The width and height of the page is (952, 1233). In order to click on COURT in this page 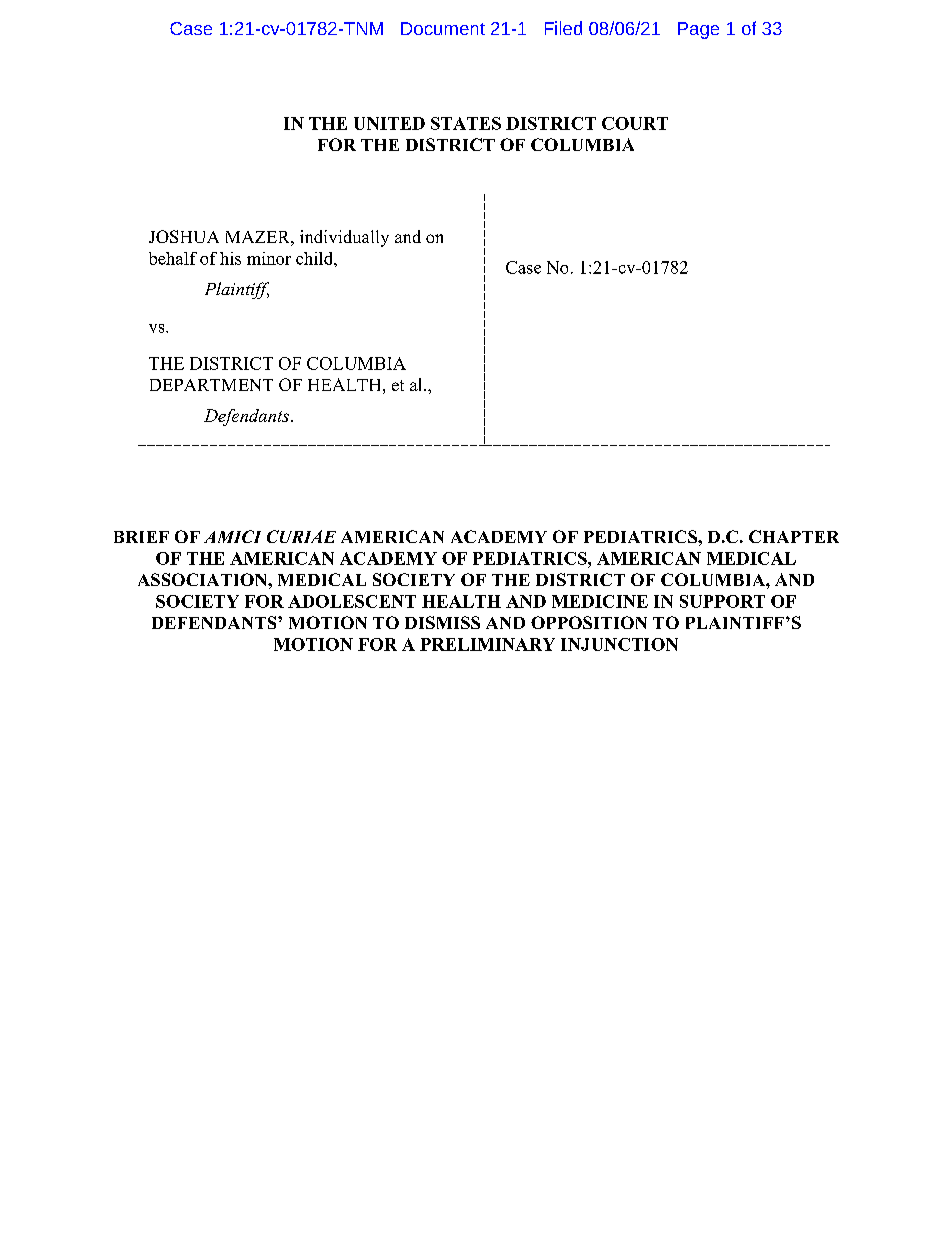, I will do `click(635, 123)`.
